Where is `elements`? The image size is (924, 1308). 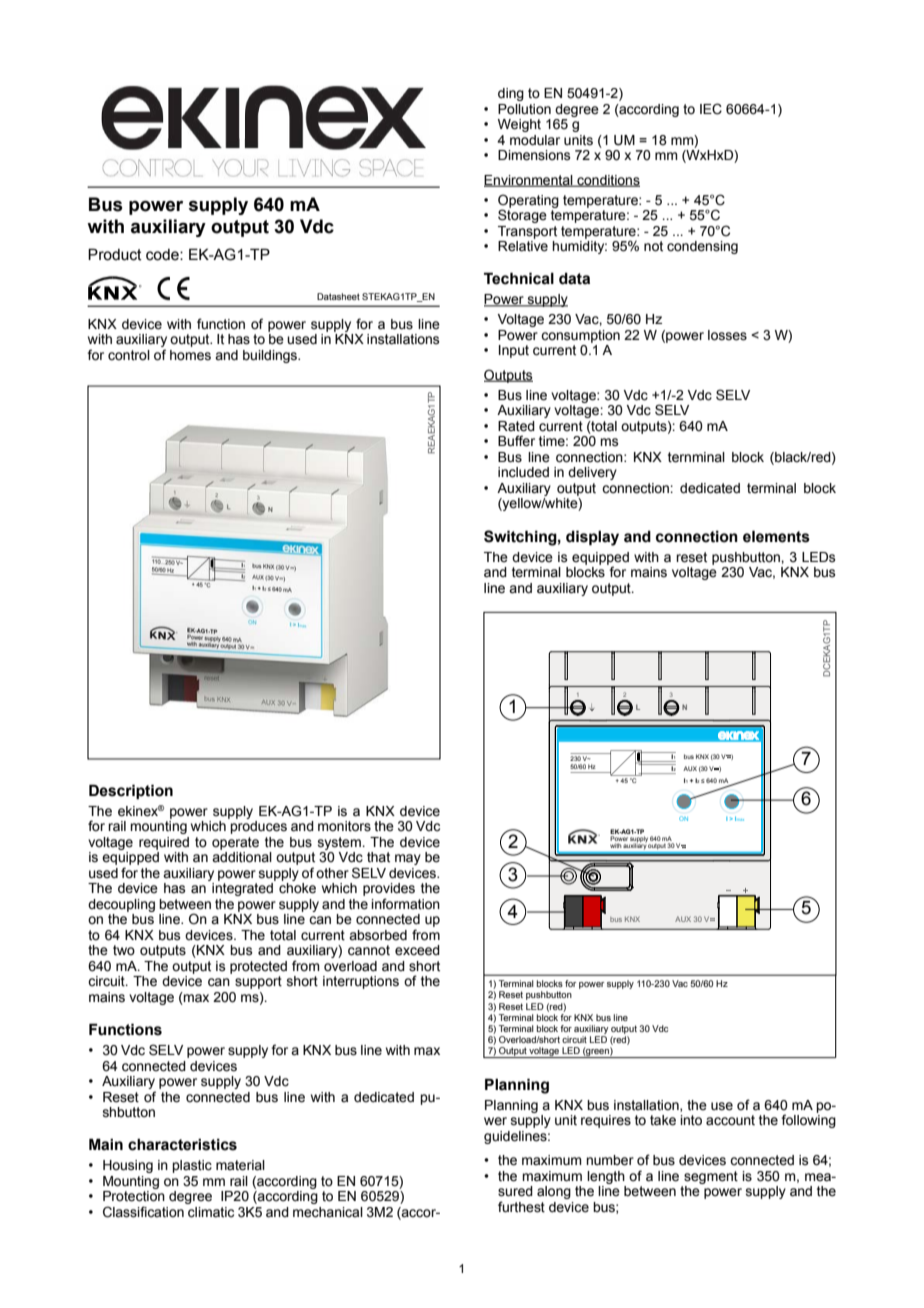
elements is located at coordinates (776, 536).
